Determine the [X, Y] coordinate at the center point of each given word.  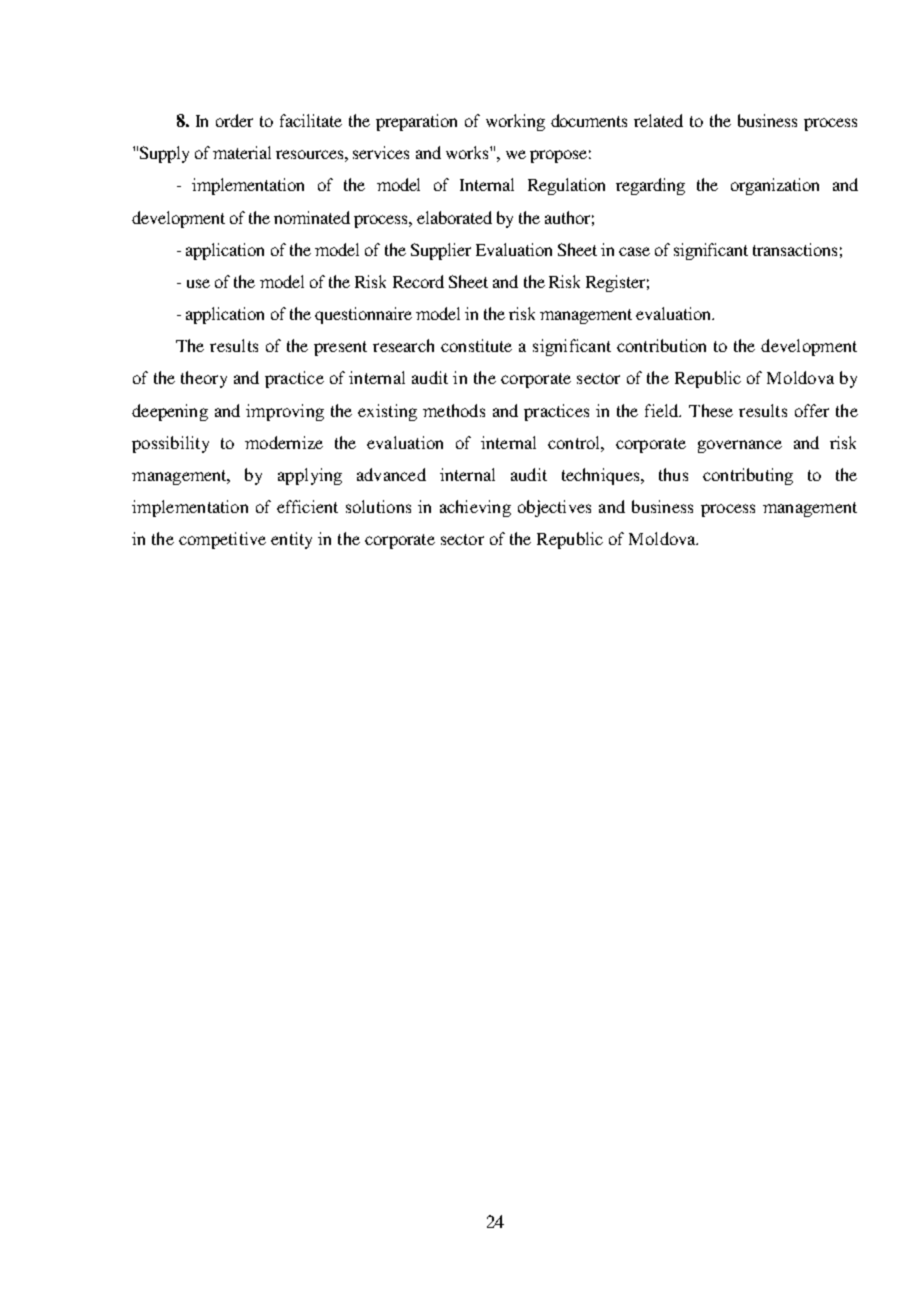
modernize [284, 442]
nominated [312, 217]
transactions [795, 249]
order [234, 120]
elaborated [454, 217]
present [340, 348]
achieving [475, 508]
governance [740, 446]
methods [454, 410]
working [515, 122]
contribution [661, 345]
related [658, 120]
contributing [748, 476]
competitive [222, 540]
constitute [476, 345]
